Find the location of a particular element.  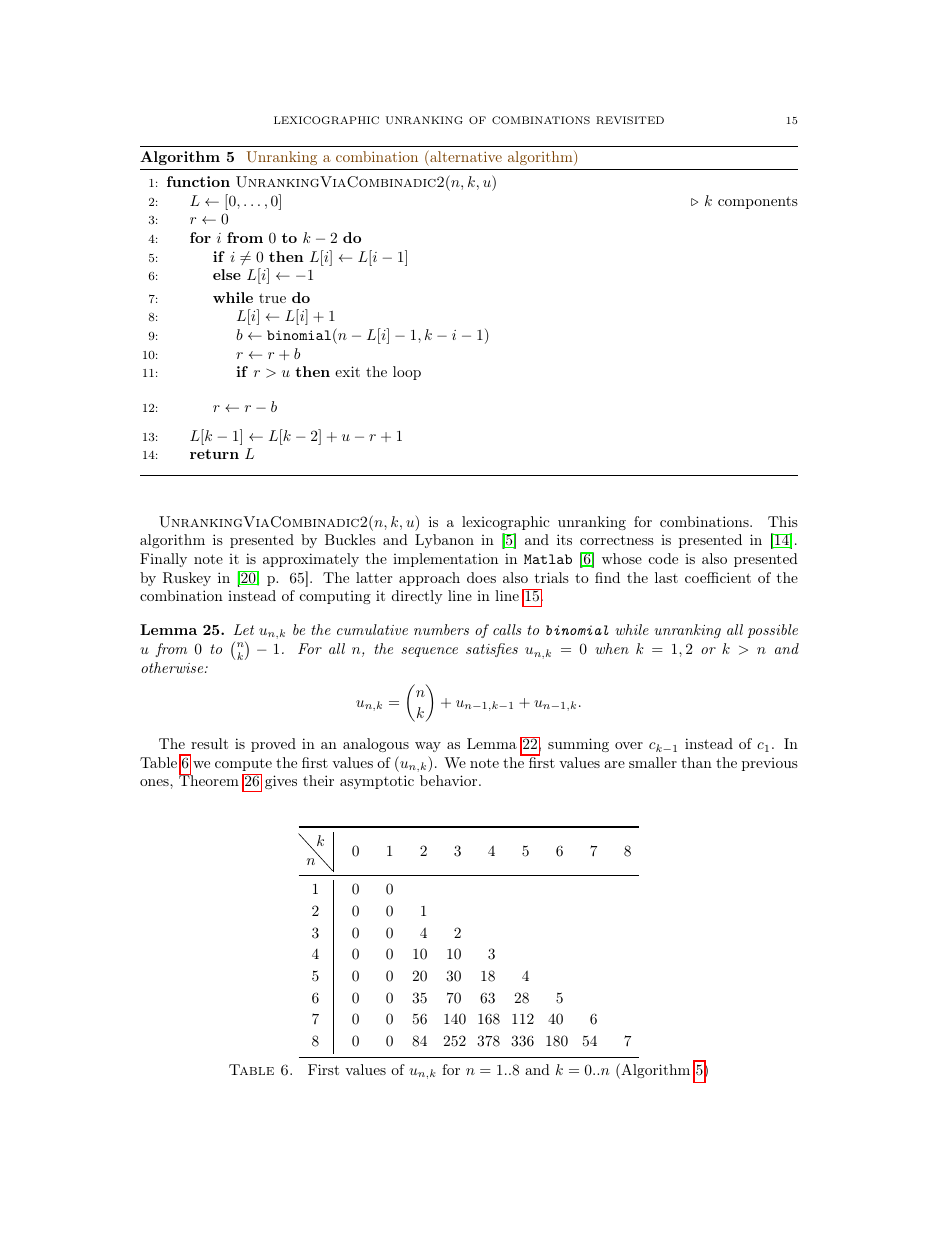

implementation is located at coordinates (445, 560).
